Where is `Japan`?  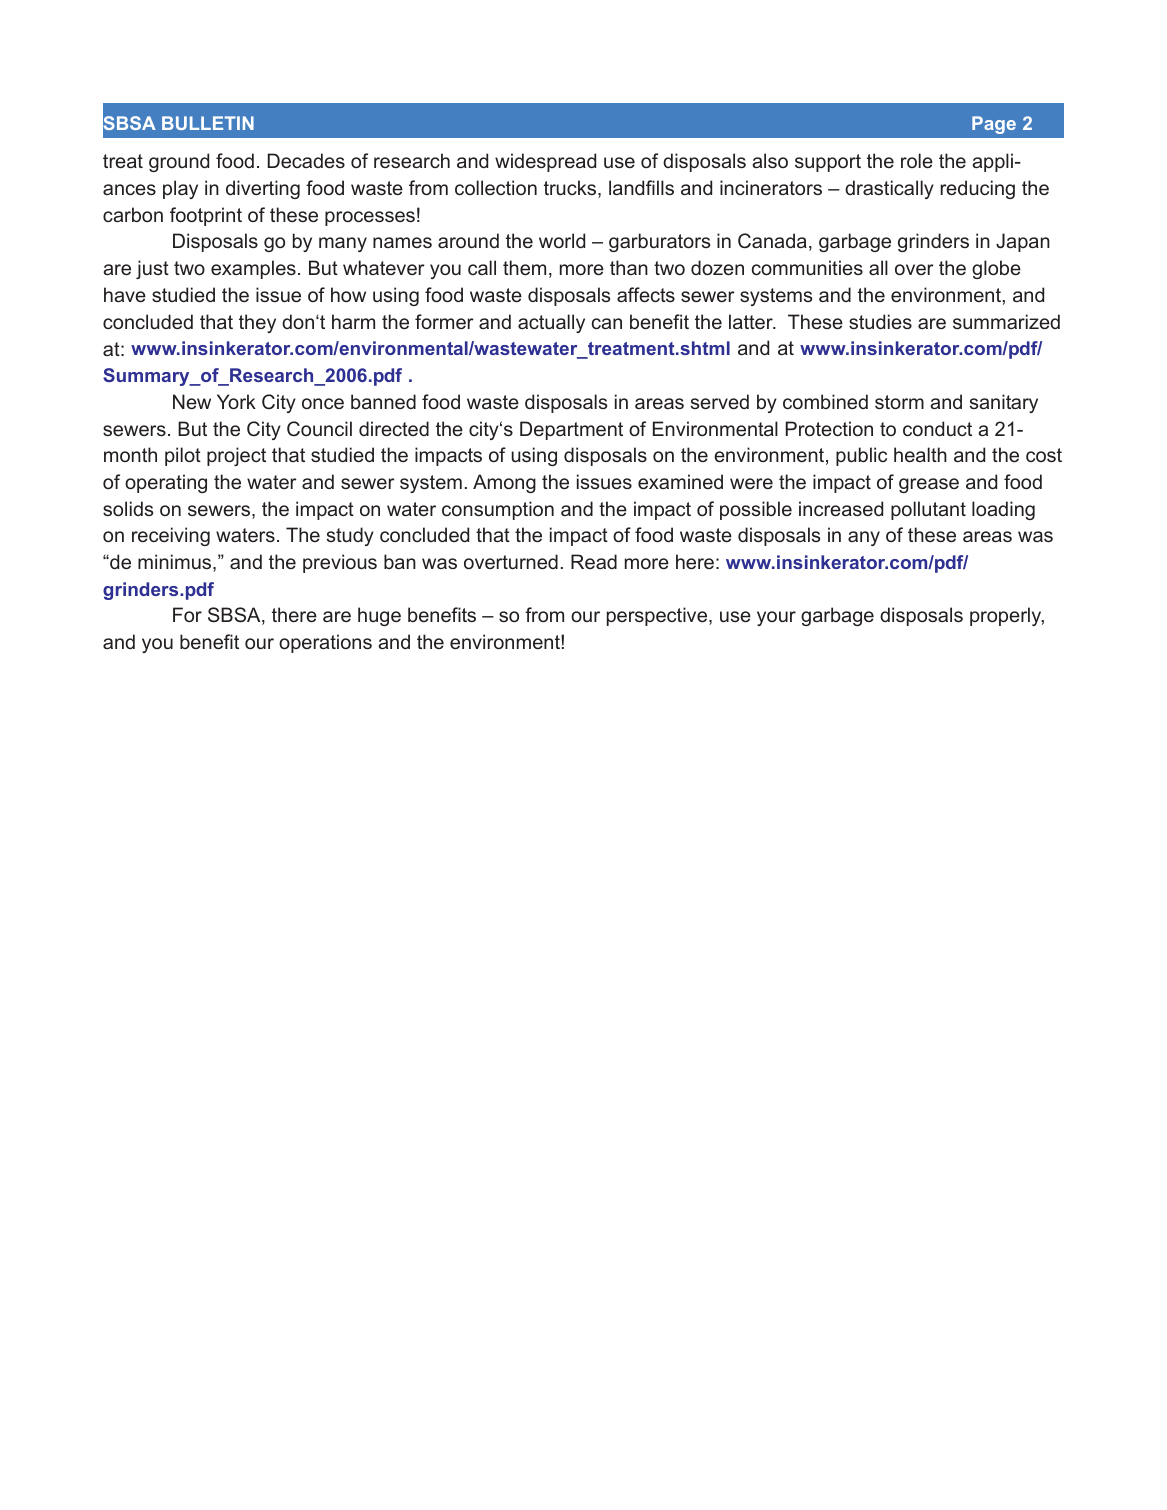 Japan is located at coordinates (1023, 242).
